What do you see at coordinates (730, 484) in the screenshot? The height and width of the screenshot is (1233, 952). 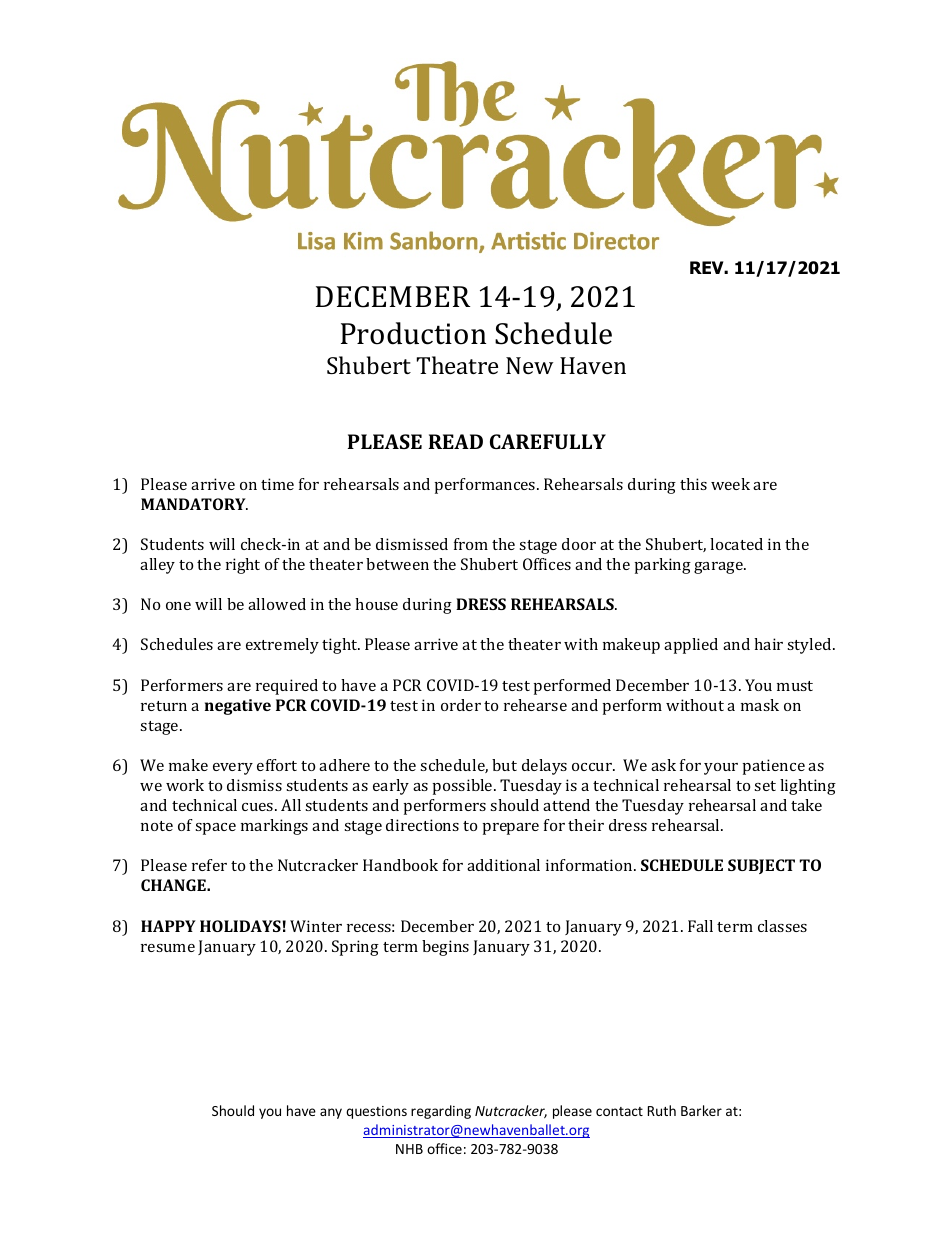 I see `week` at bounding box center [730, 484].
